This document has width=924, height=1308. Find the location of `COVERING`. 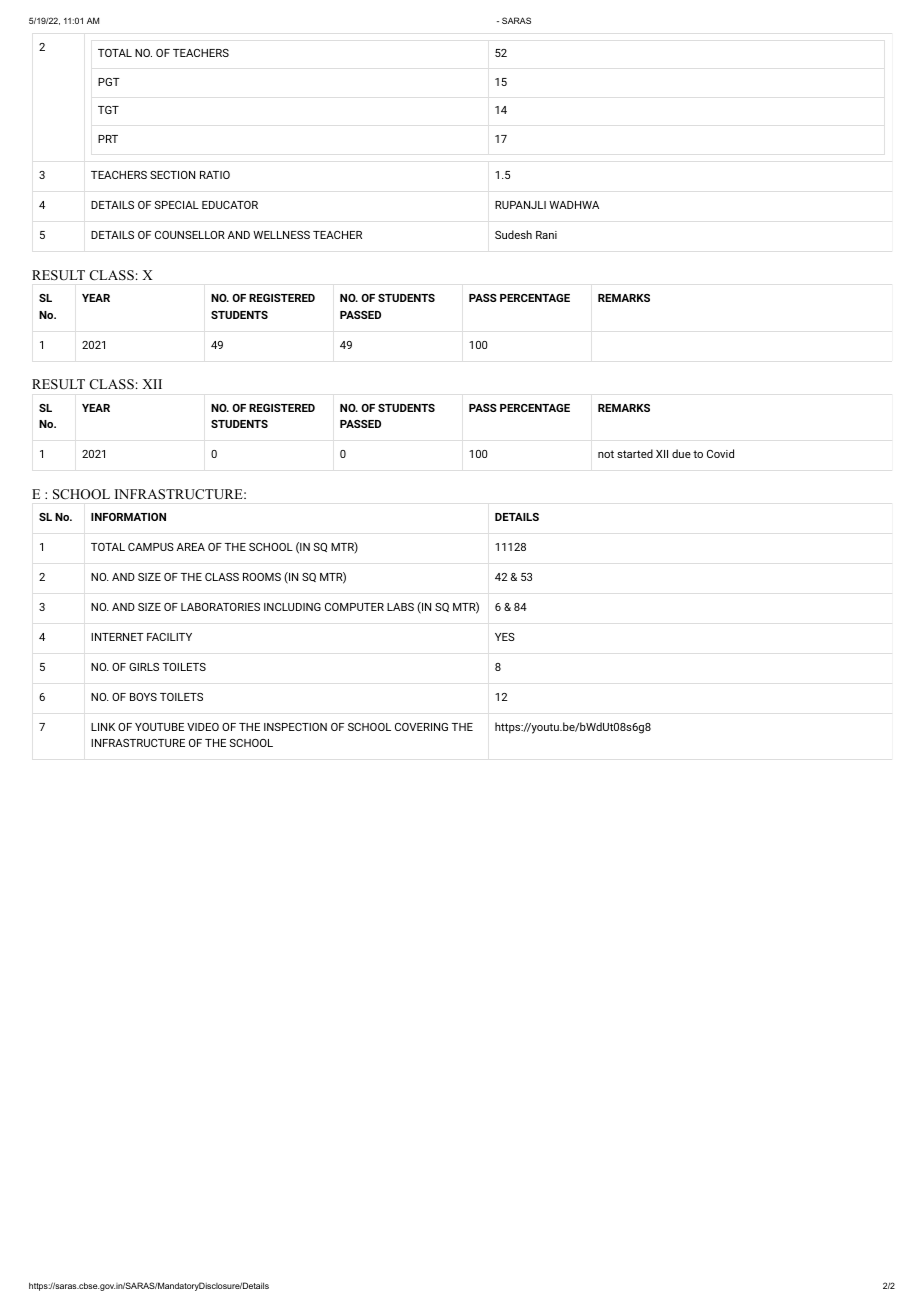

COVERING is located at coordinates (421, 727).
